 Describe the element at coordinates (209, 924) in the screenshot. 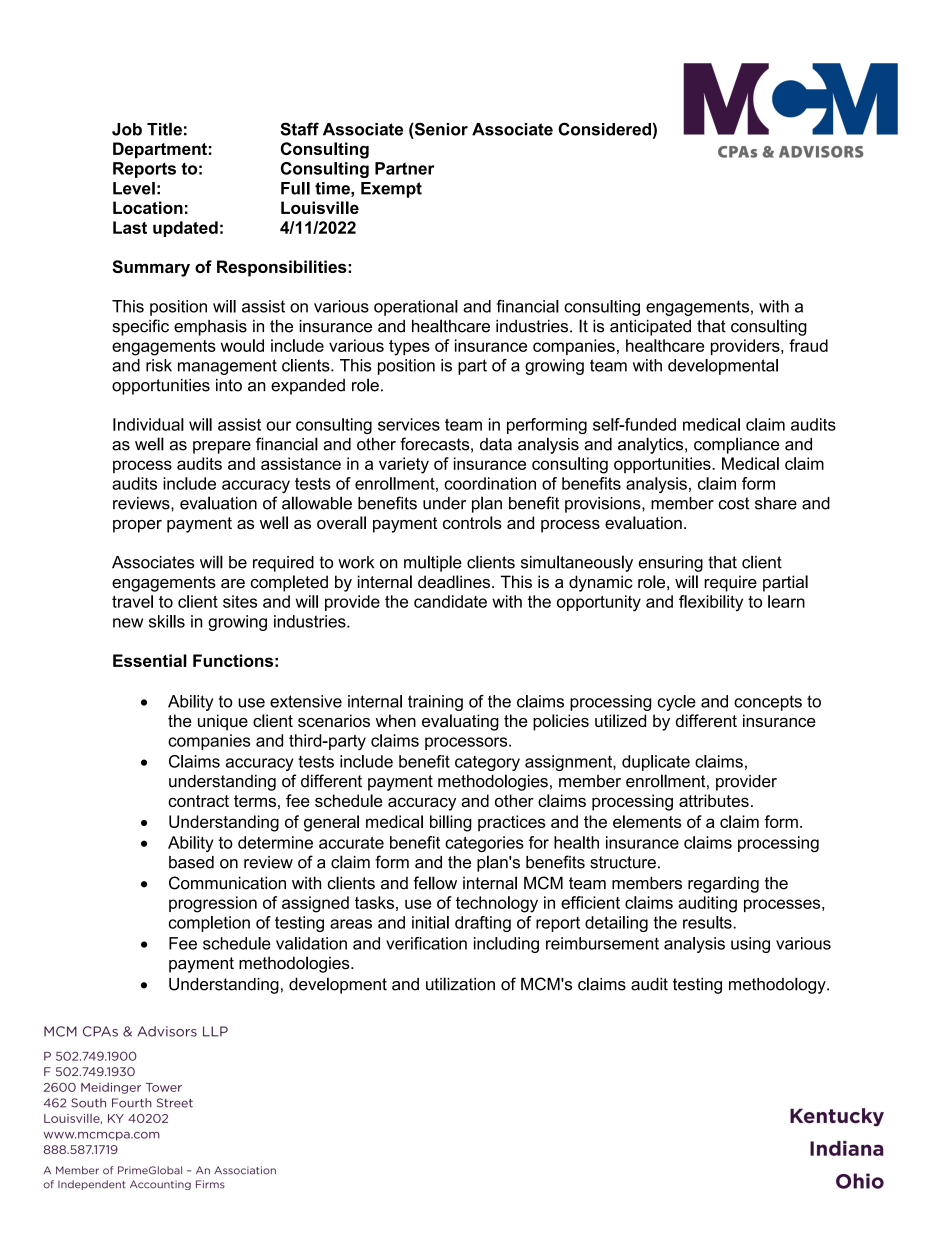

I see `completion` at that location.
